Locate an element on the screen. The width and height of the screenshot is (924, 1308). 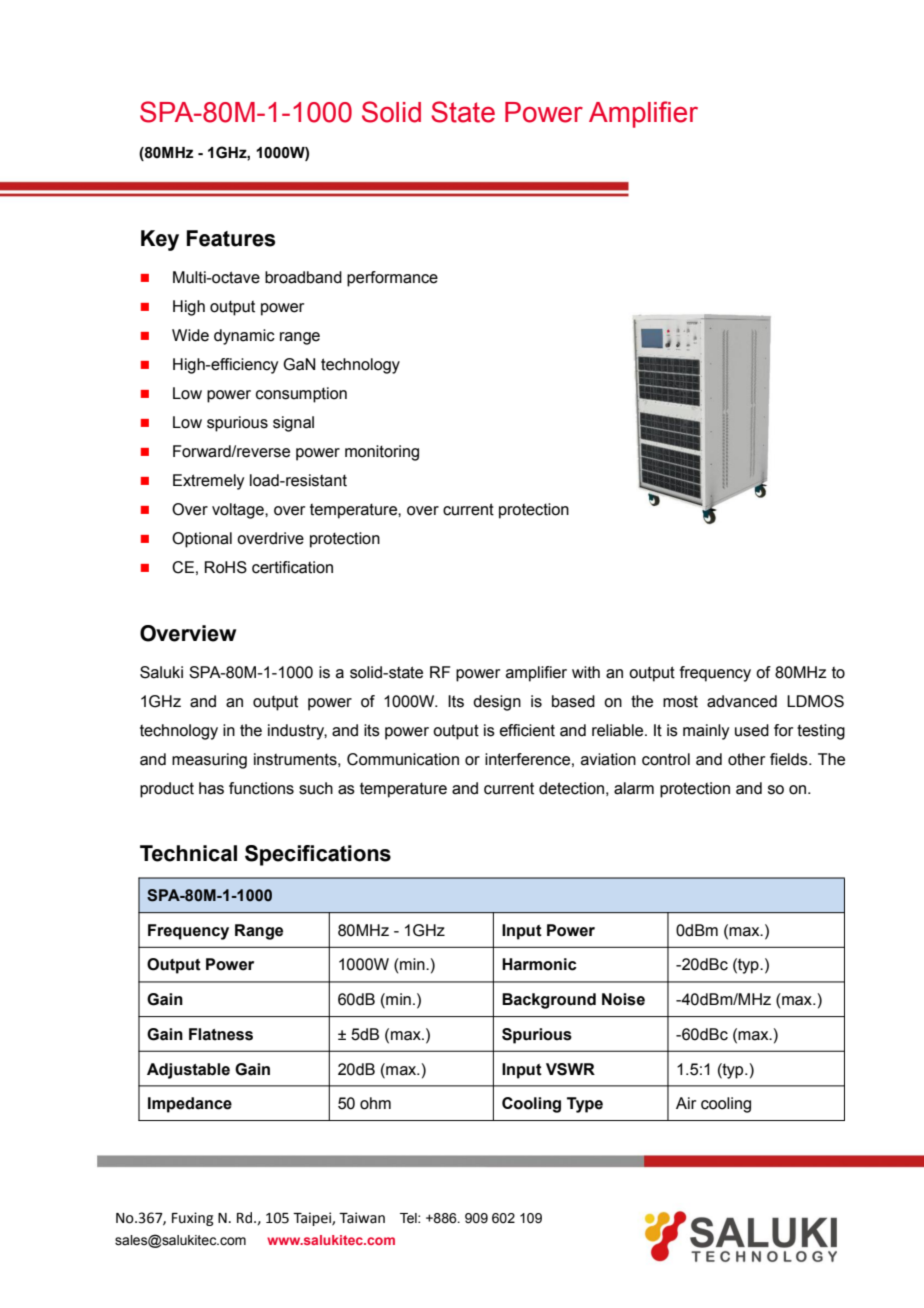
Air is located at coordinates (686, 1103).
